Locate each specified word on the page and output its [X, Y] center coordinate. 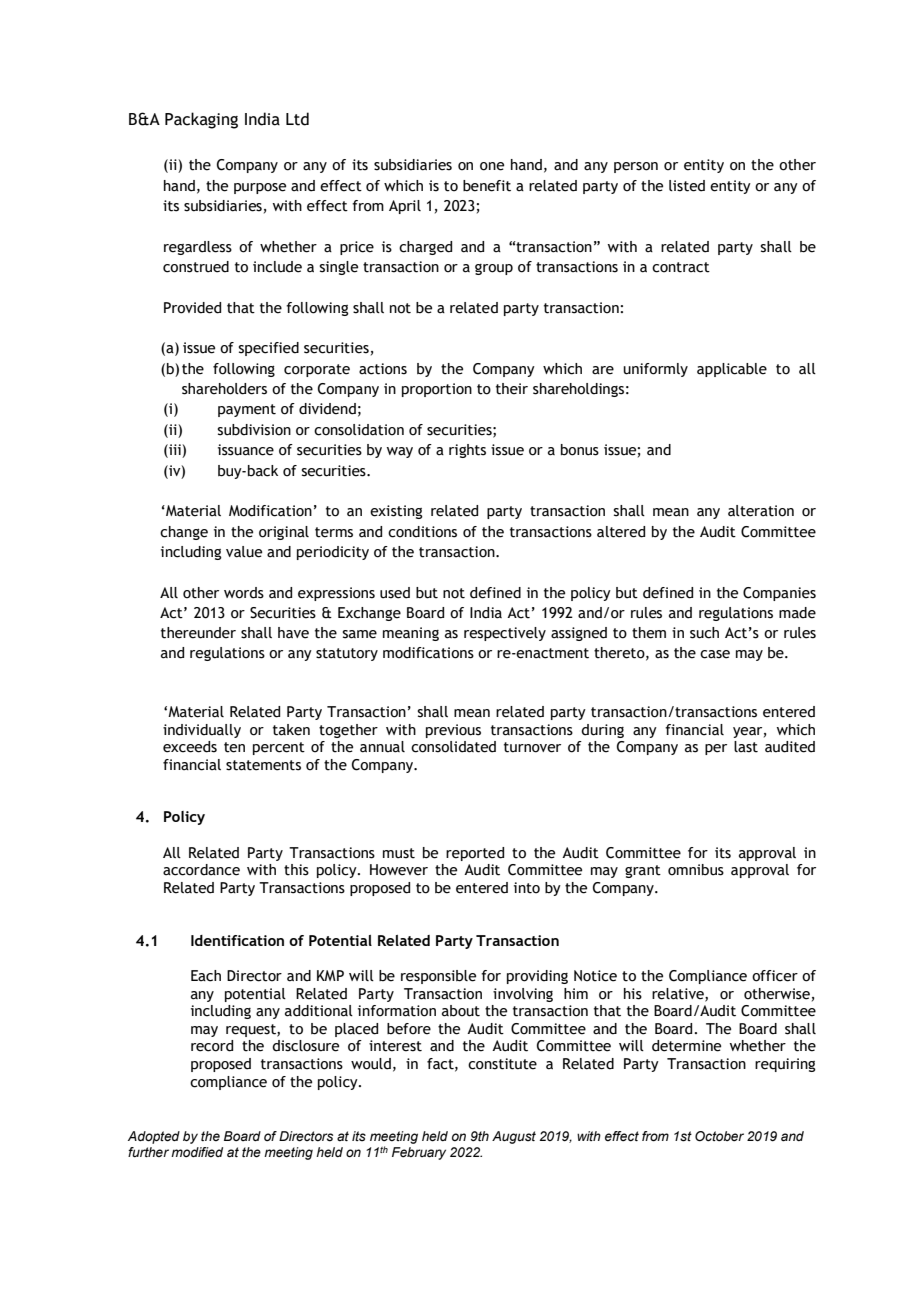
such [704, 633]
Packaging [201, 120]
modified [197, 1152]
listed [687, 186]
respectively [505, 634]
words [244, 593]
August [514, 1137]
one [492, 166]
